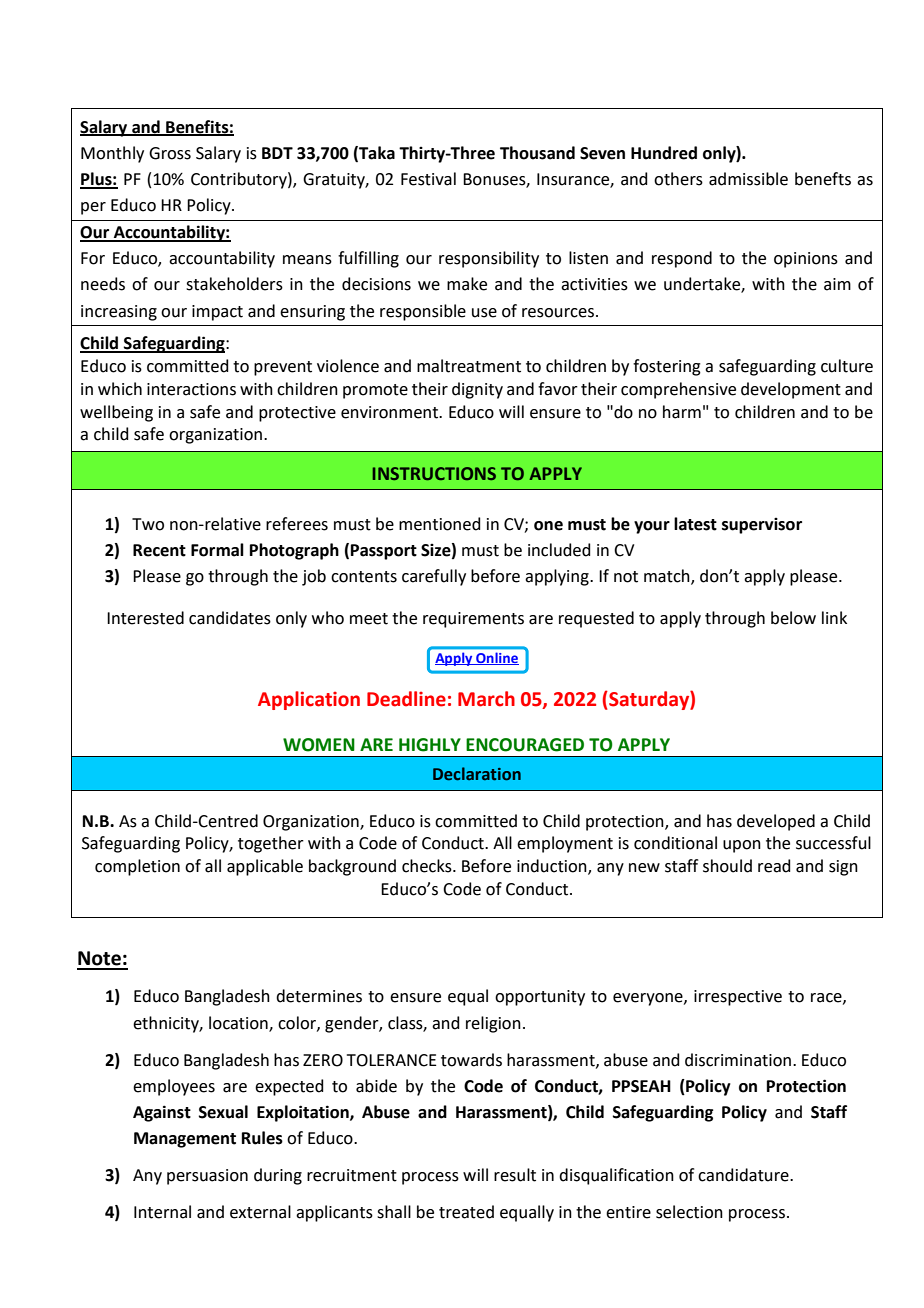 The width and height of the image is (924, 1308). Describe the element at coordinates (207, 1177) in the image. I see `persuasion` at that location.
